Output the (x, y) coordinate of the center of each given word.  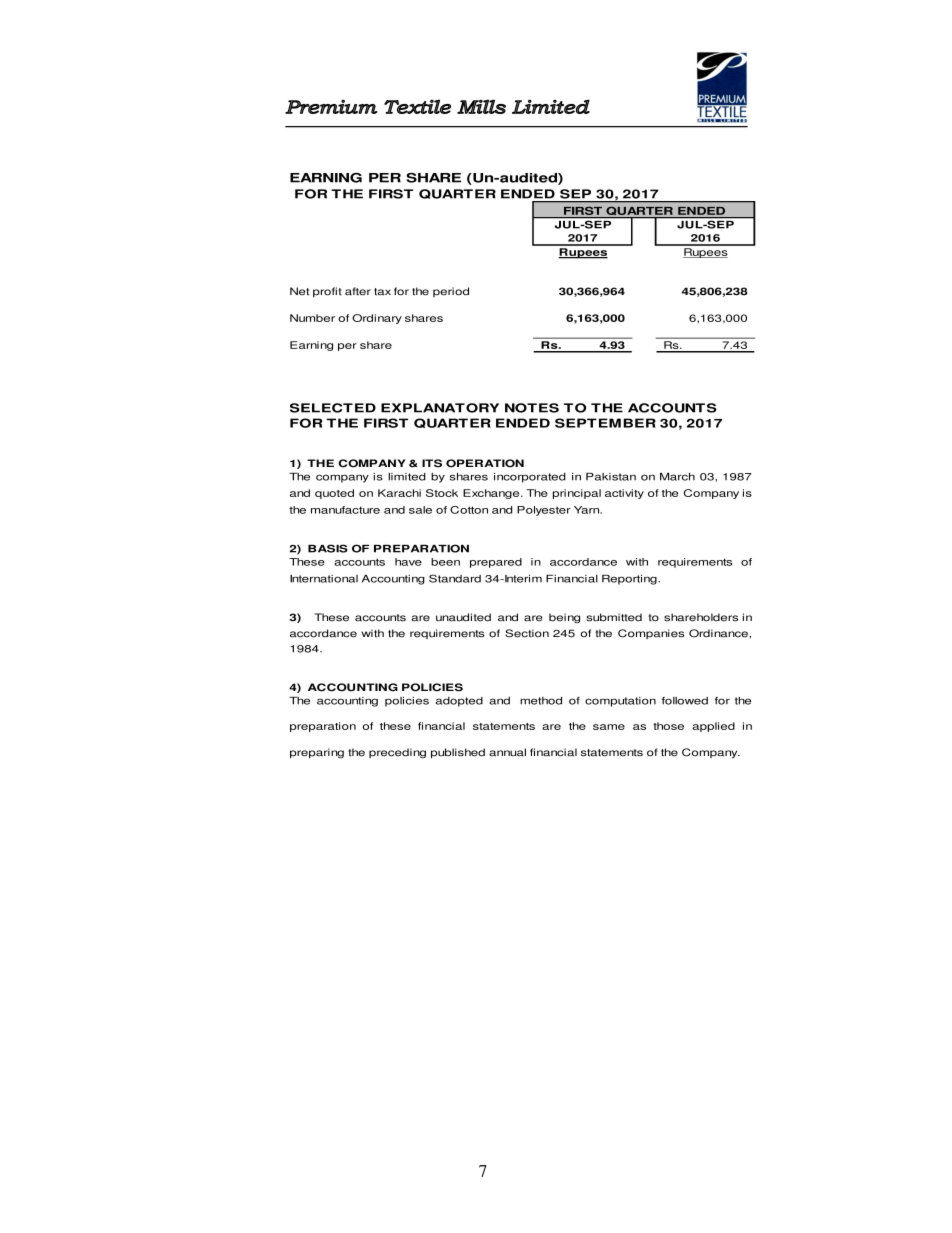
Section (527, 633)
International (324, 579)
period (451, 292)
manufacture (345, 510)
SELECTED (333, 408)
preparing (317, 753)
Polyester (544, 511)
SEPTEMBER (605, 423)
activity (624, 494)
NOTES (532, 408)
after (358, 291)
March (677, 477)
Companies (651, 634)
